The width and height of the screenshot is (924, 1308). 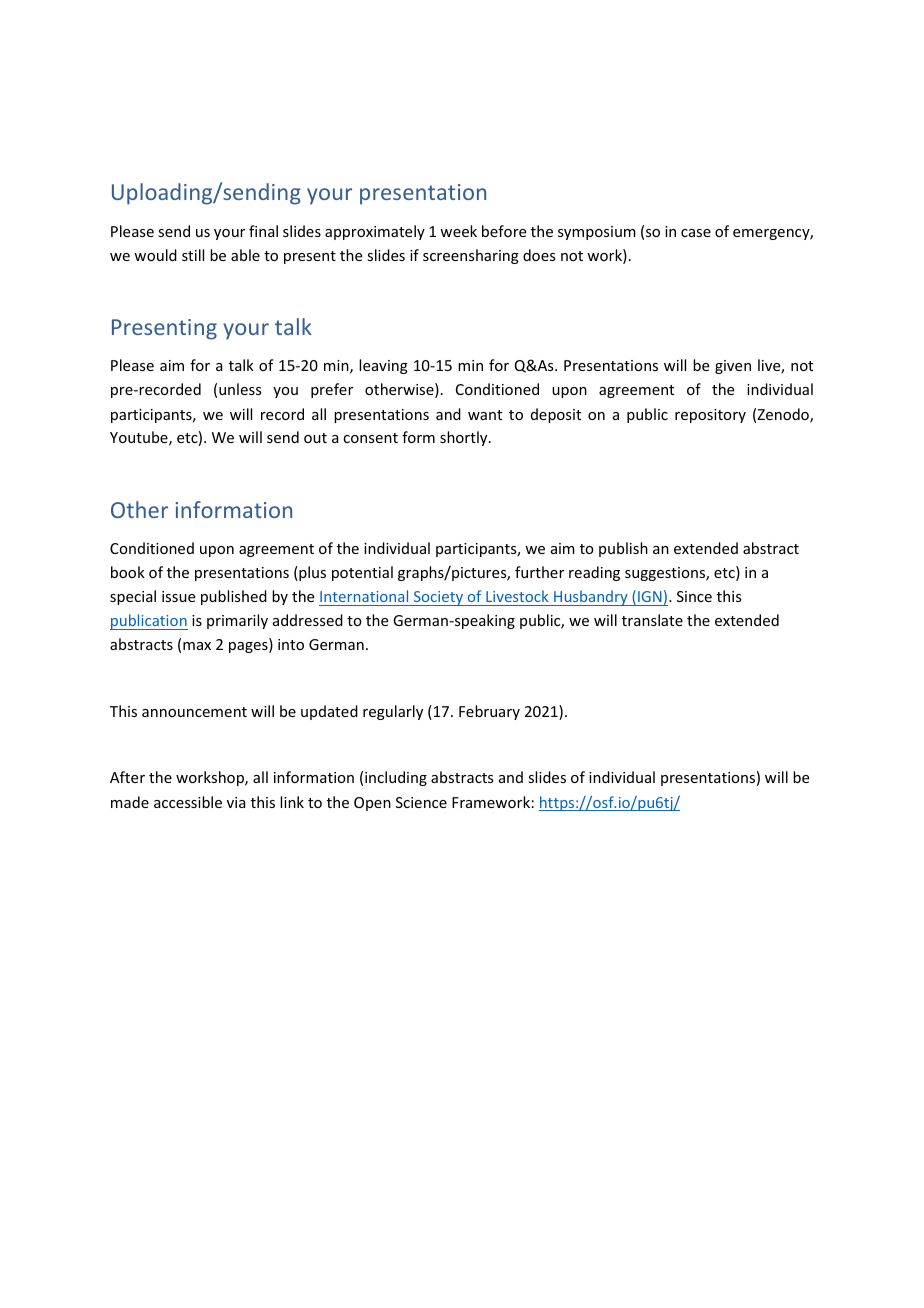 What do you see at coordinates (594, 573) in the screenshot?
I see `reading` at bounding box center [594, 573].
